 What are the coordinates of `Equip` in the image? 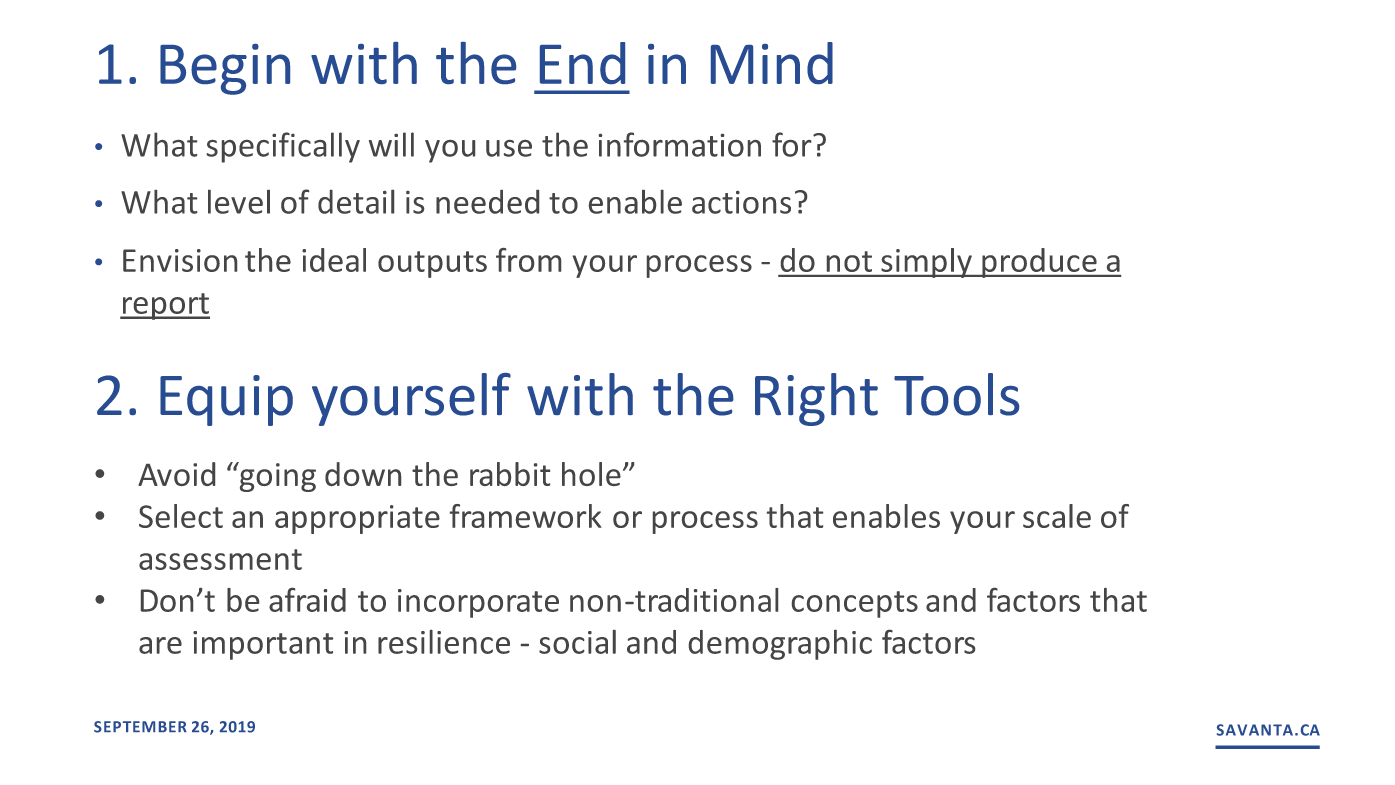 It's located at (226, 400).
